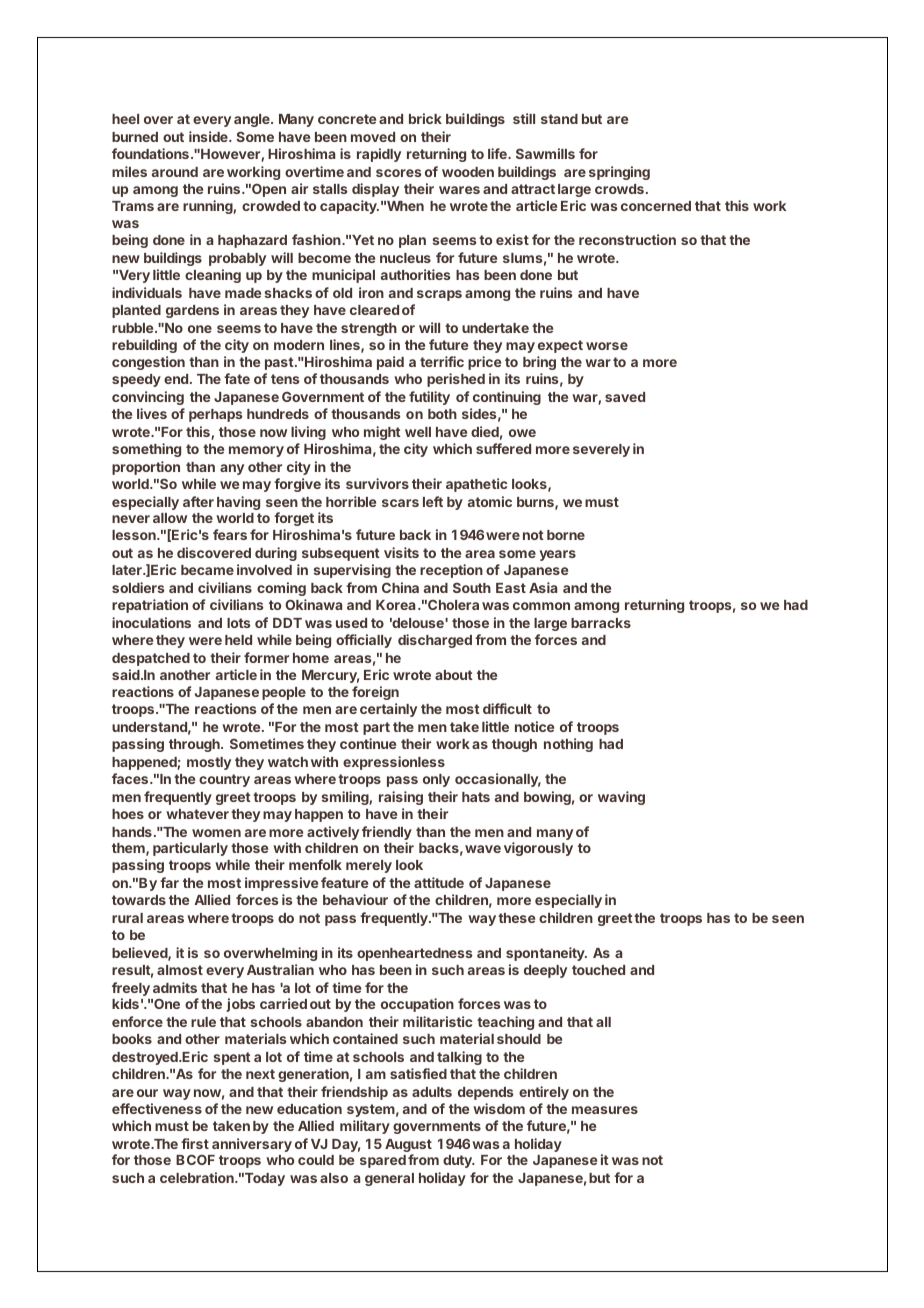 This image has height=1308, width=924. I want to click on inside, so click(209, 136).
